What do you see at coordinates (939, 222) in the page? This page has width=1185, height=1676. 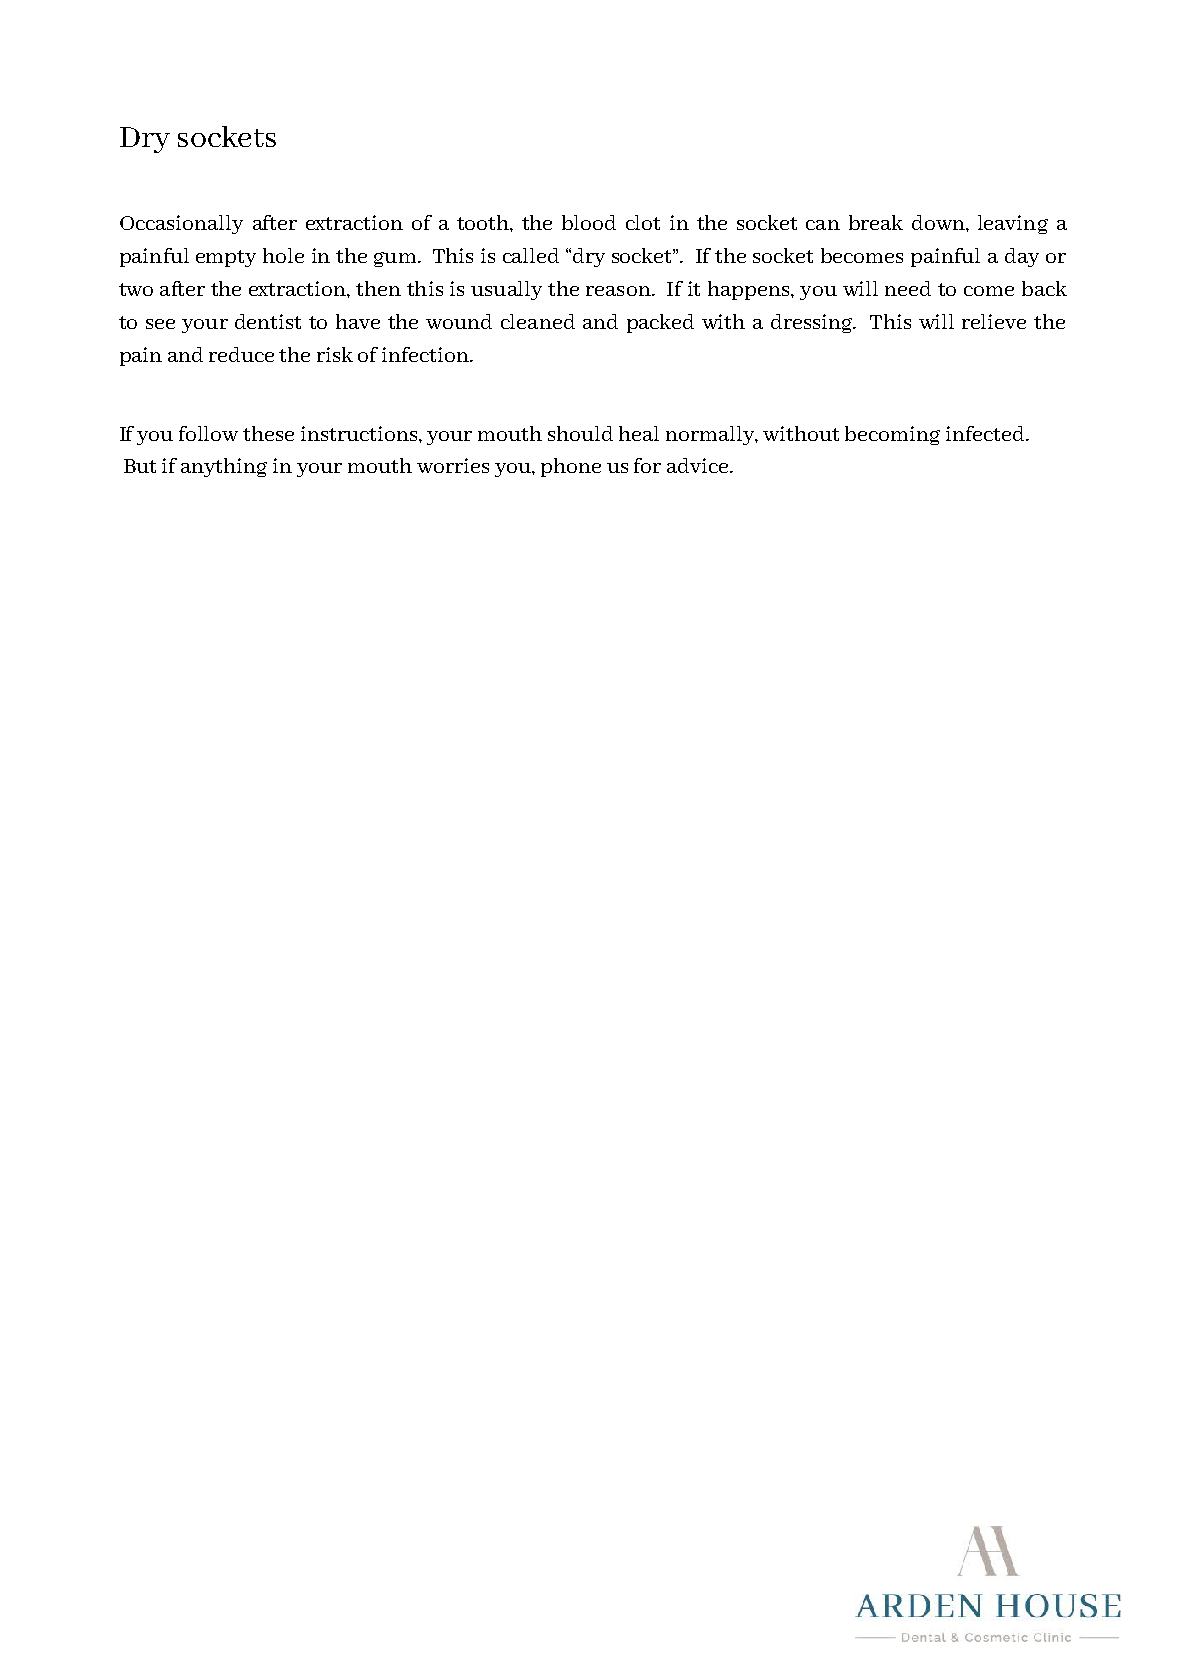 I see `down` at bounding box center [939, 222].
